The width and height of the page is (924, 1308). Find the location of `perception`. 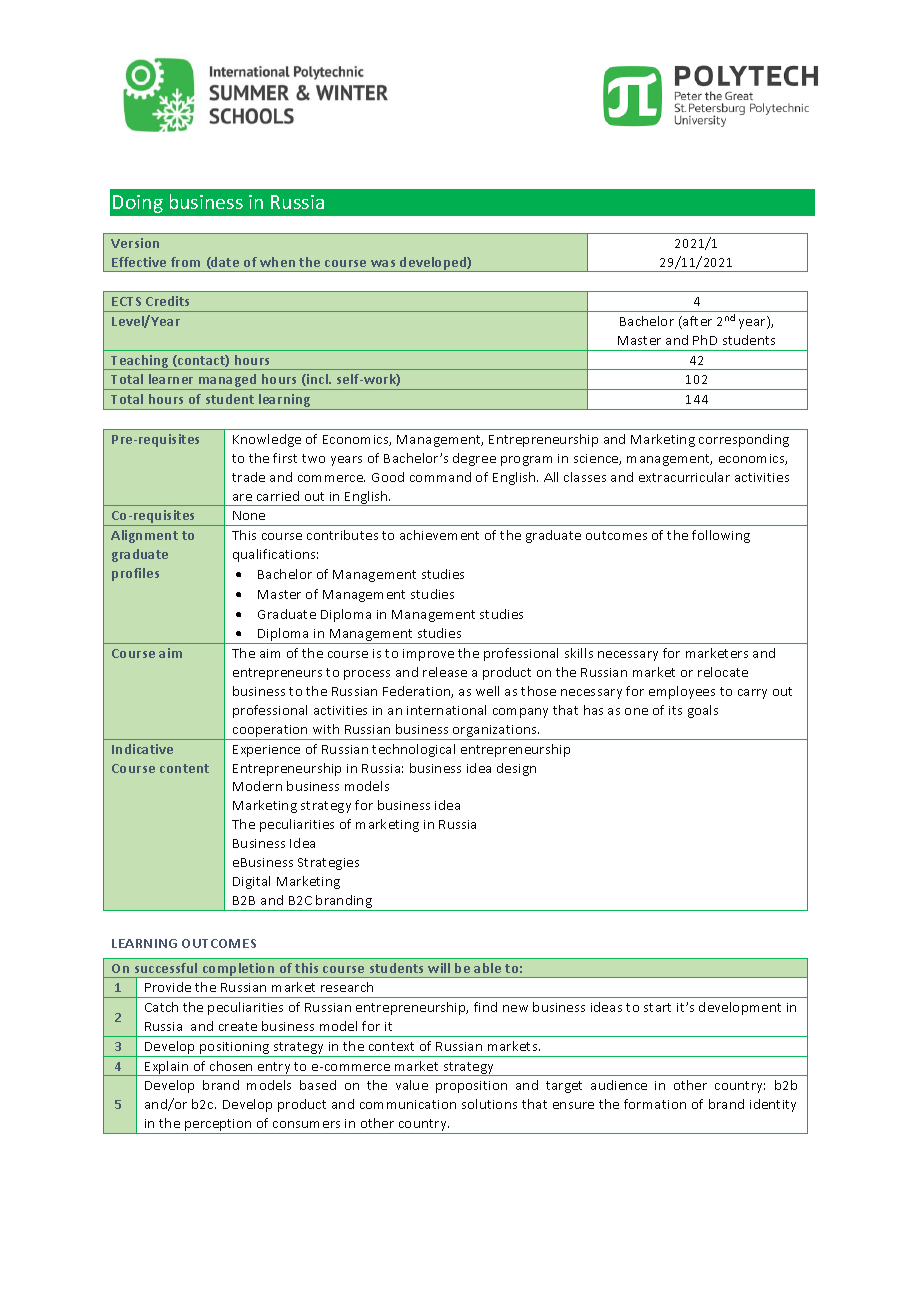

perception is located at coordinates (218, 1126).
